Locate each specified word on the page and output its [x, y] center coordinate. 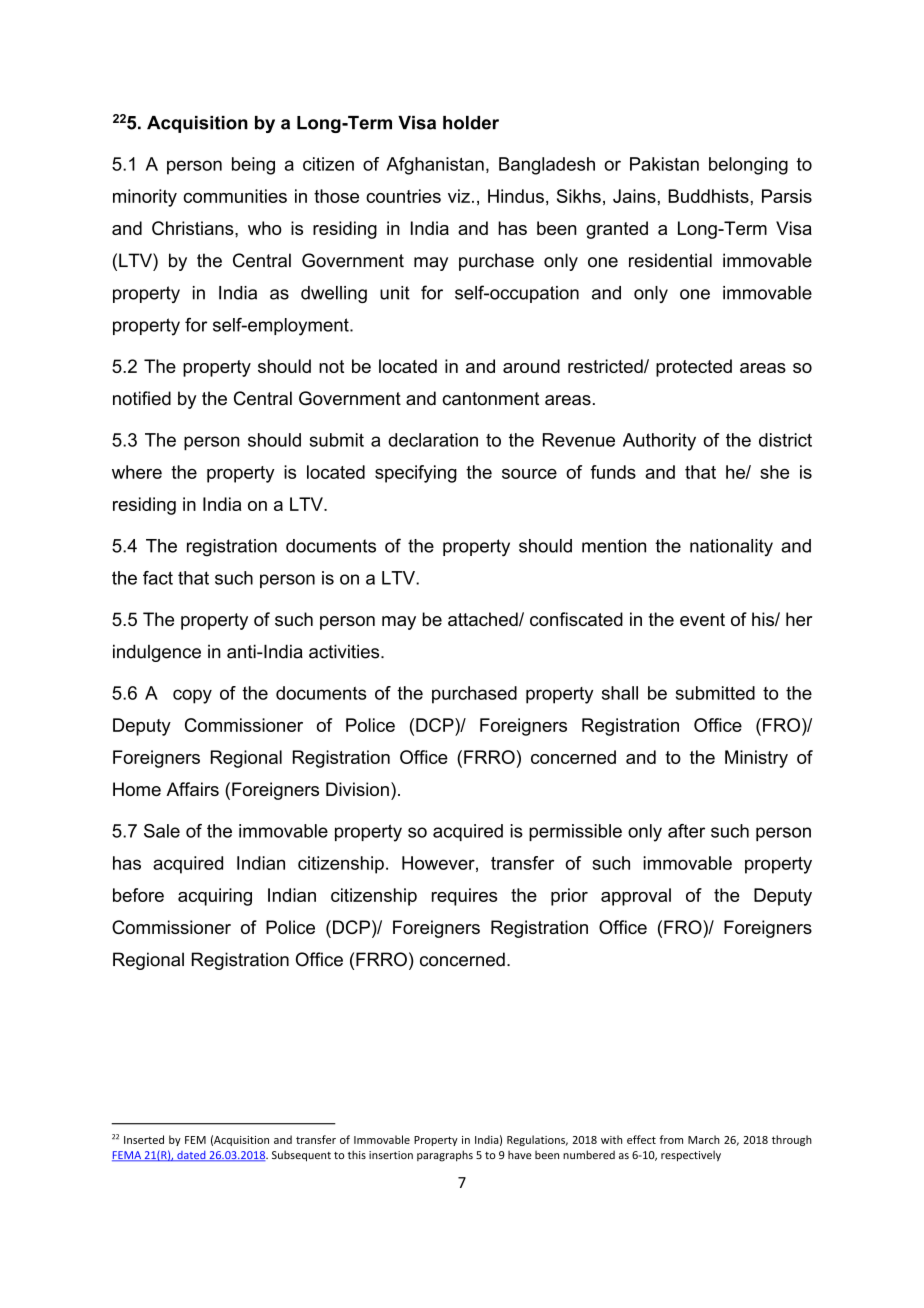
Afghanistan [435, 166]
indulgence [157, 653]
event [702, 619]
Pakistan [664, 164]
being [253, 166]
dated [191, 1156]
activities [345, 651]
